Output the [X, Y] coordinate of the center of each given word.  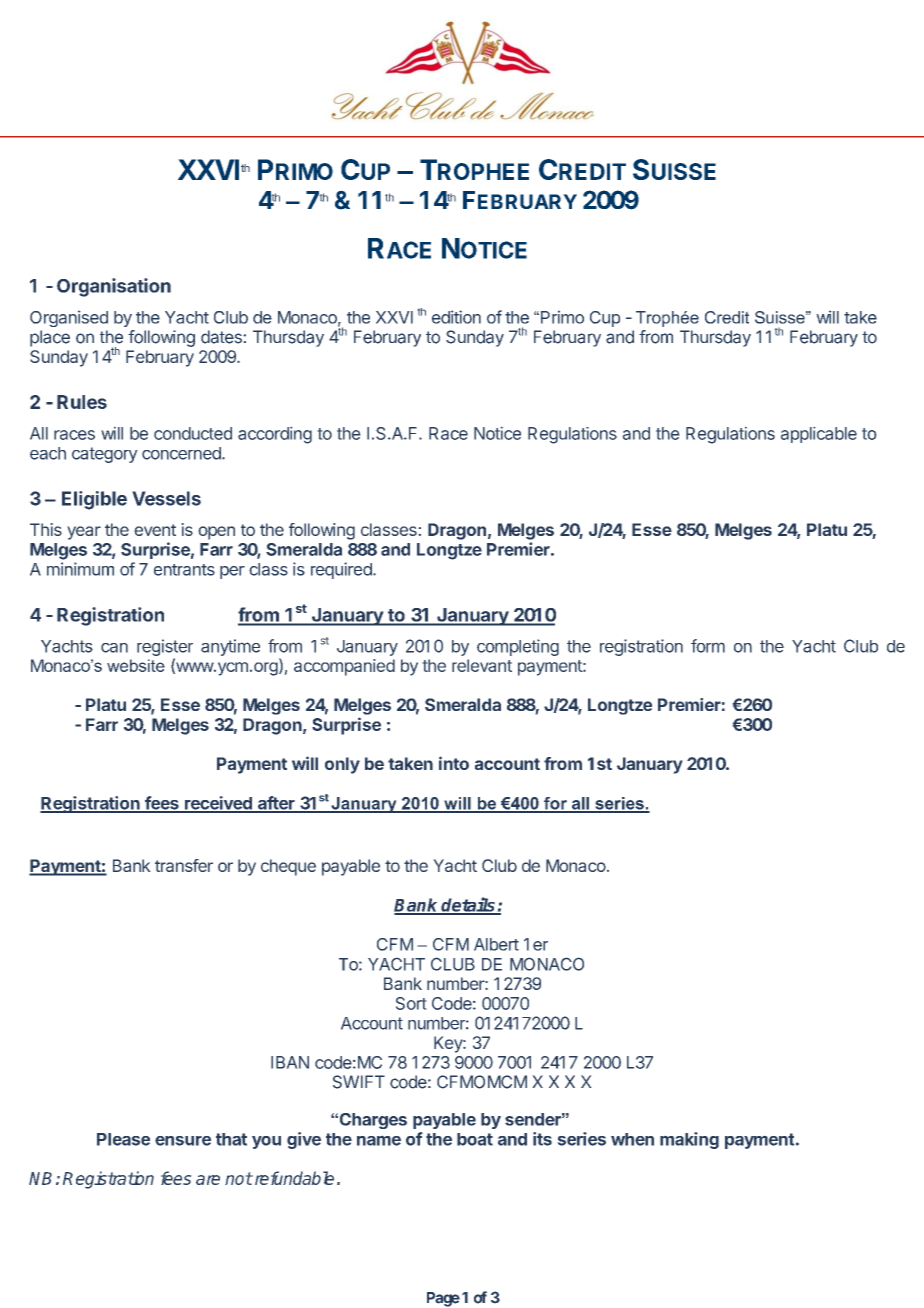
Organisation [114, 287]
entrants [184, 570]
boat [475, 1139]
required [342, 570]
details [469, 905]
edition [456, 317]
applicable [819, 434]
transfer [184, 865]
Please [123, 1139]
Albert [496, 944]
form [708, 646]
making [689, 1140]
